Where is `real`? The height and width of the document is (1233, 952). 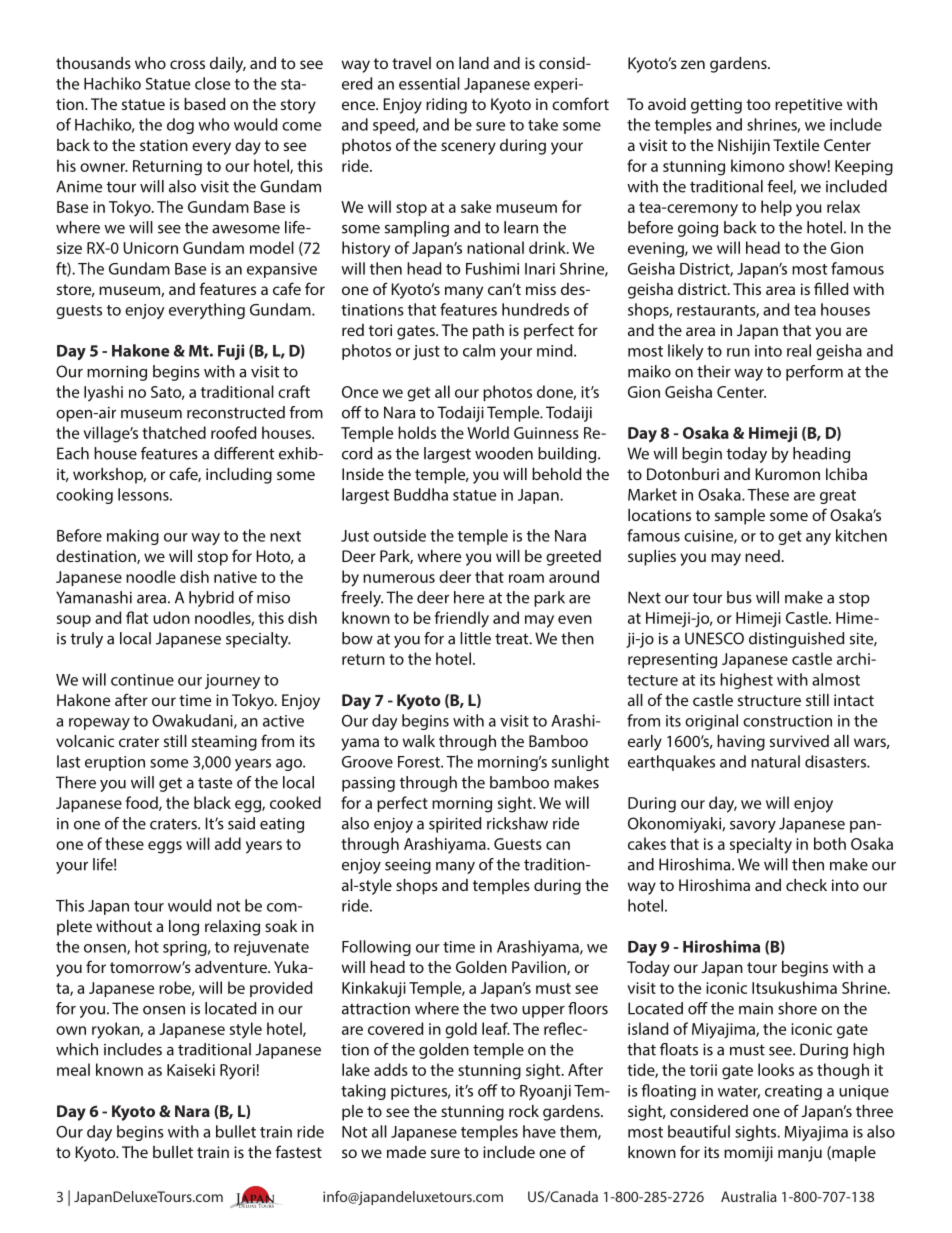 real is located at coordinates (799, 350).
